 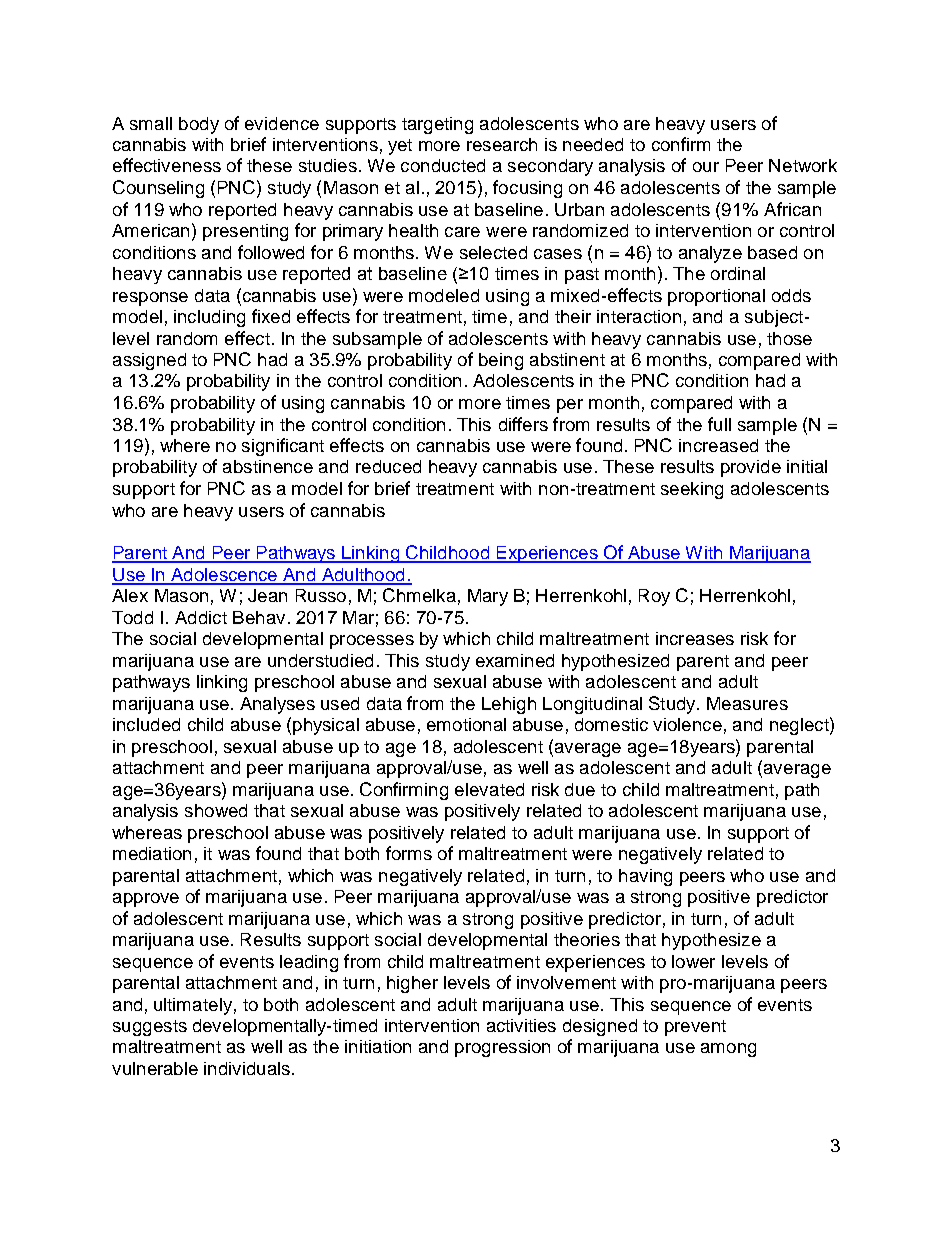 I want to click on reduced, so click(x=388, y=466).
